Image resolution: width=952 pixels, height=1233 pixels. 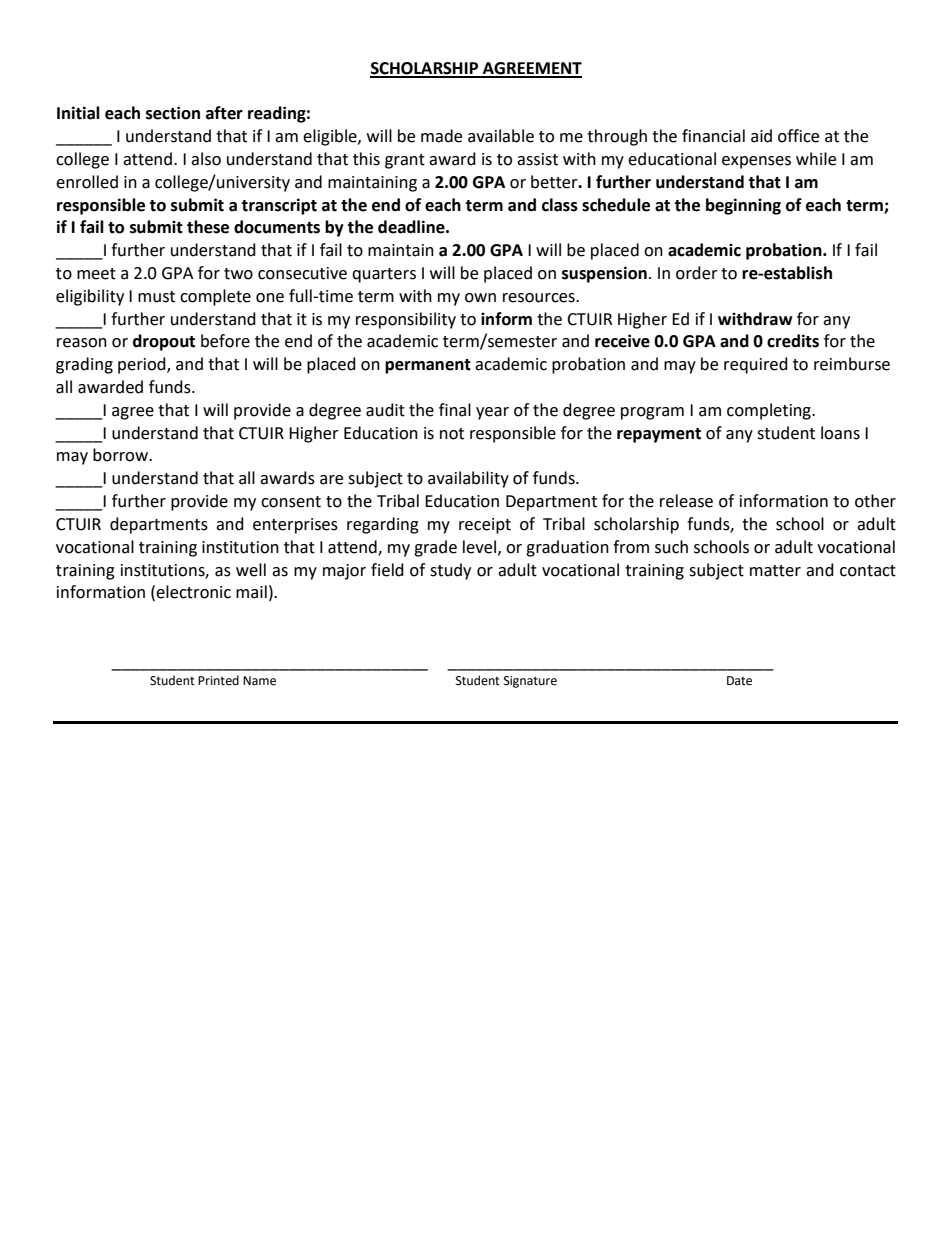 I want to click on aid, so click(x=761, y=136).
